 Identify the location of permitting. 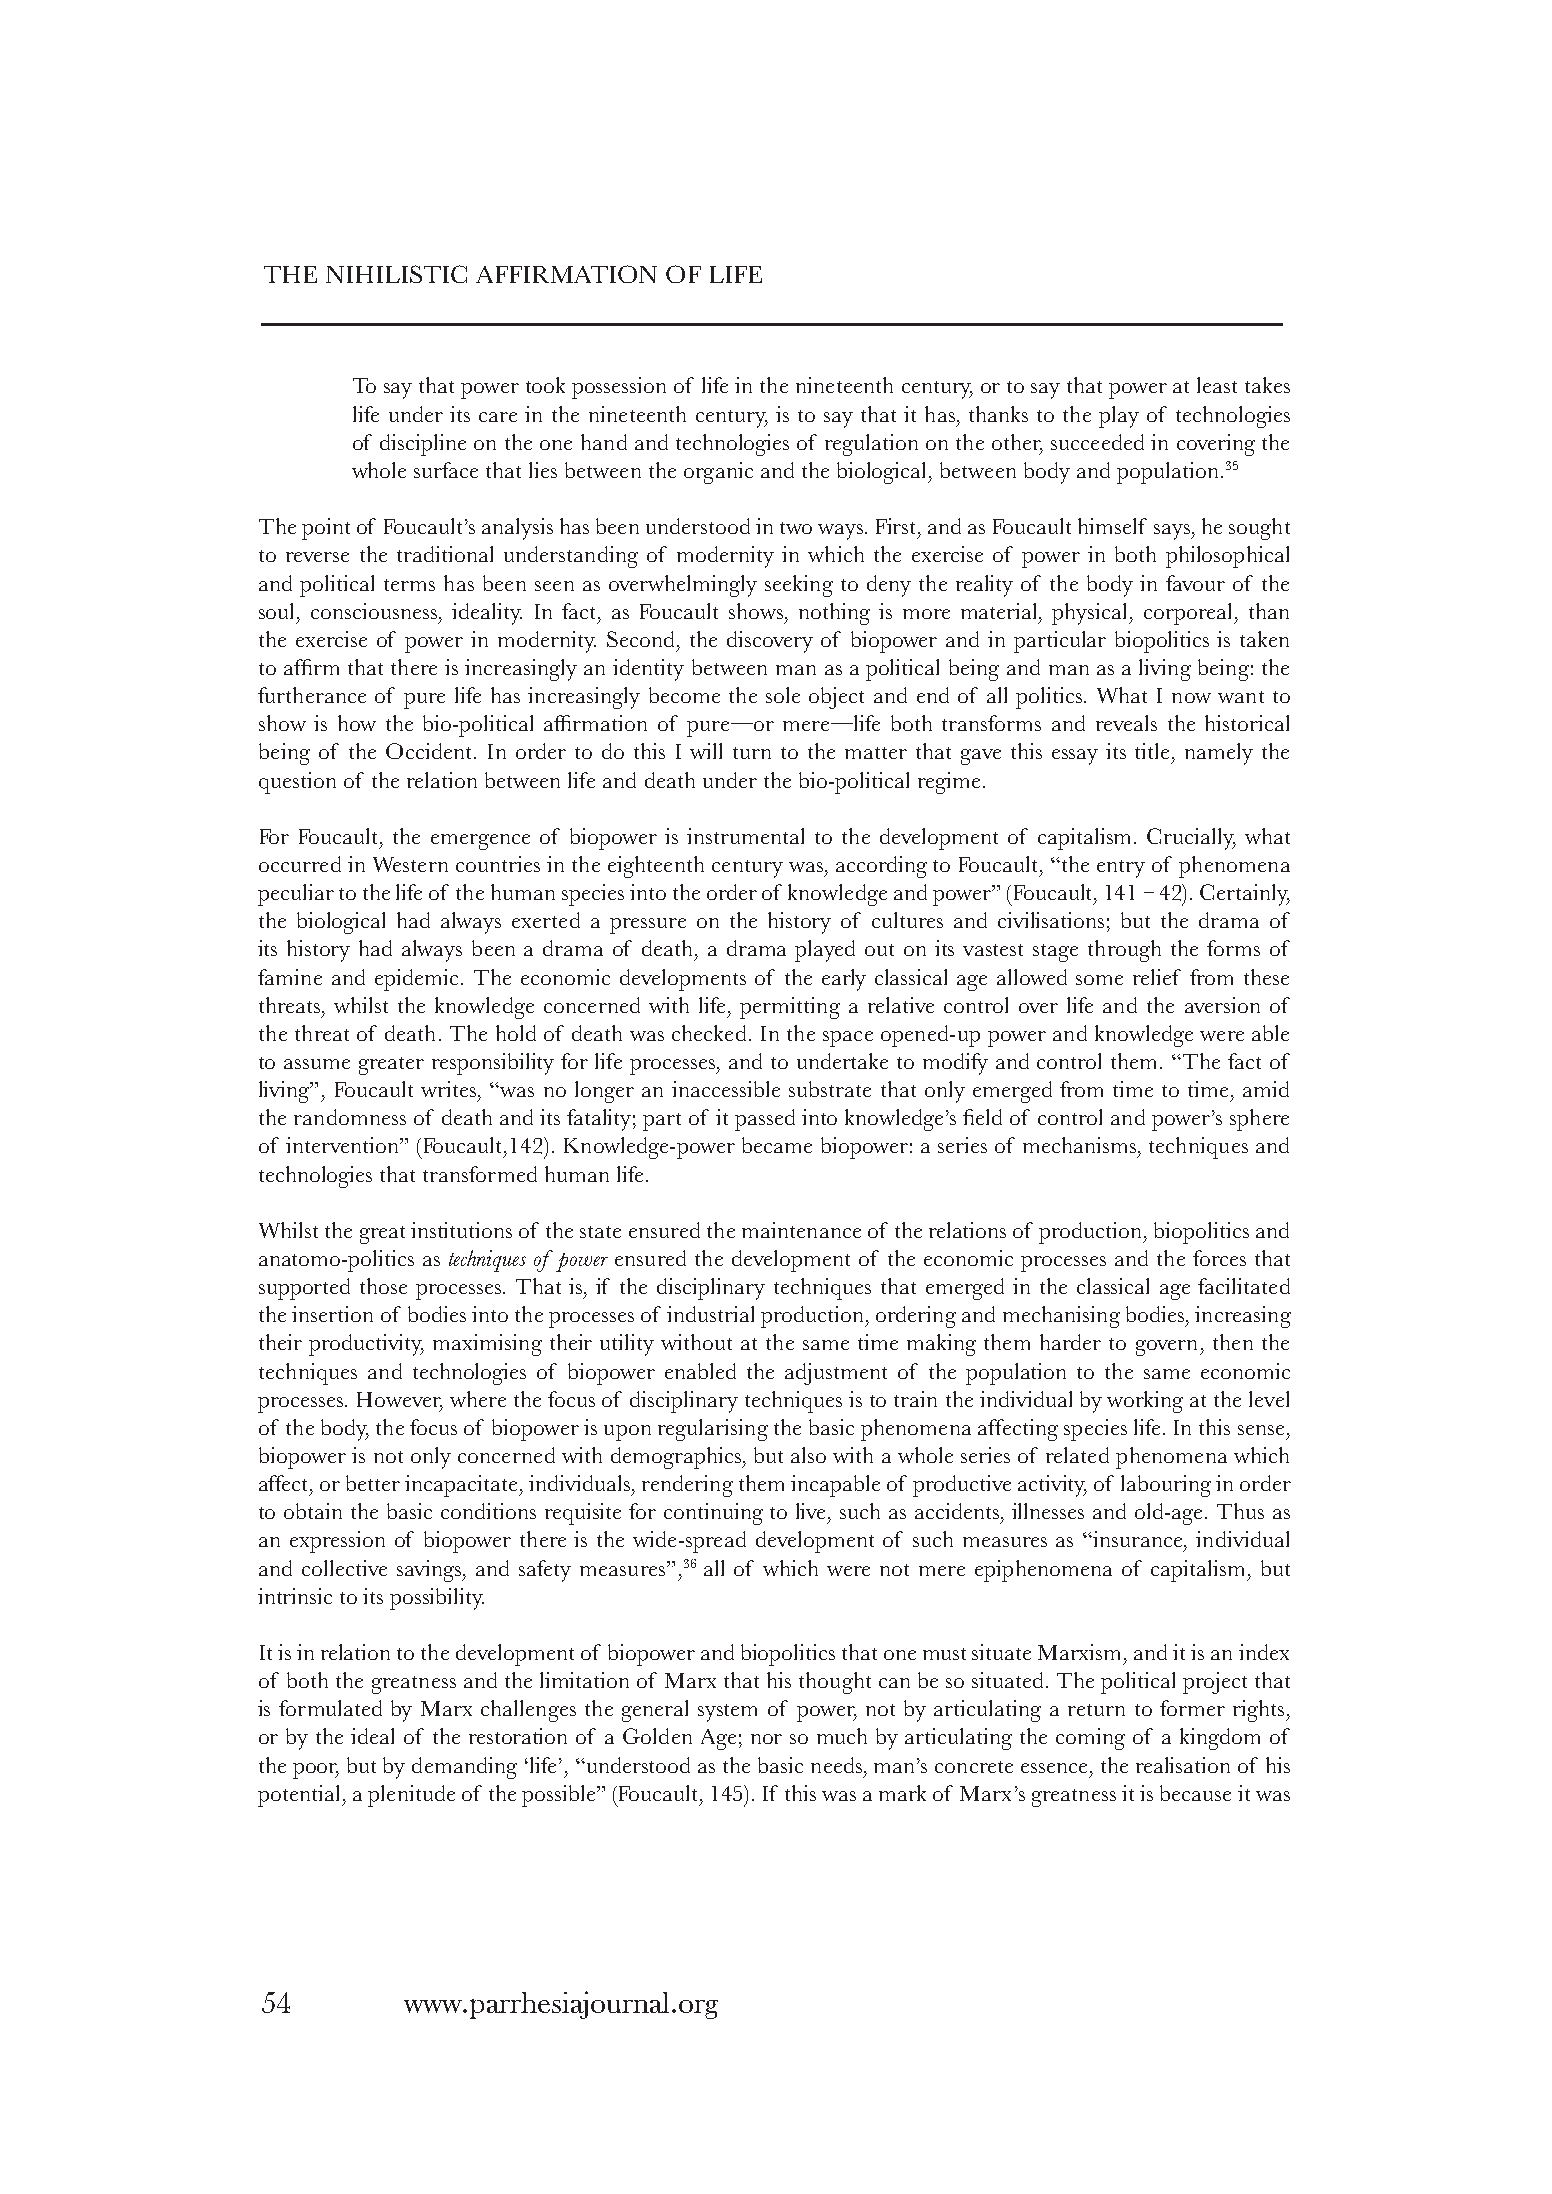
(790, 1008).
